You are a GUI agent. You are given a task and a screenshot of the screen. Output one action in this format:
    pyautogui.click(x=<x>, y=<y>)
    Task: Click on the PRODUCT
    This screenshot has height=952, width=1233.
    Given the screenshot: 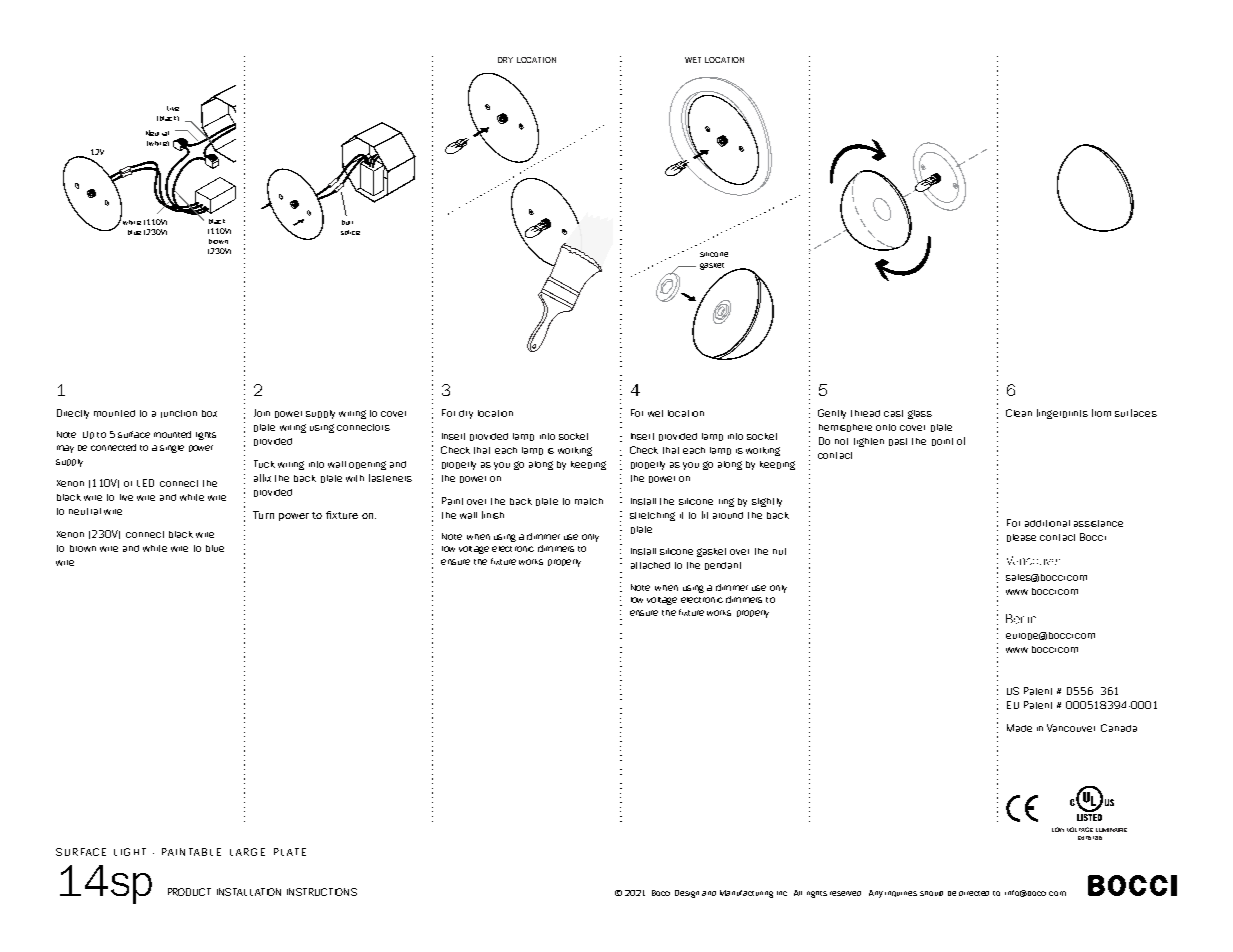 What is the action you would take?
    pyautogui.click(x=189, y=892)
